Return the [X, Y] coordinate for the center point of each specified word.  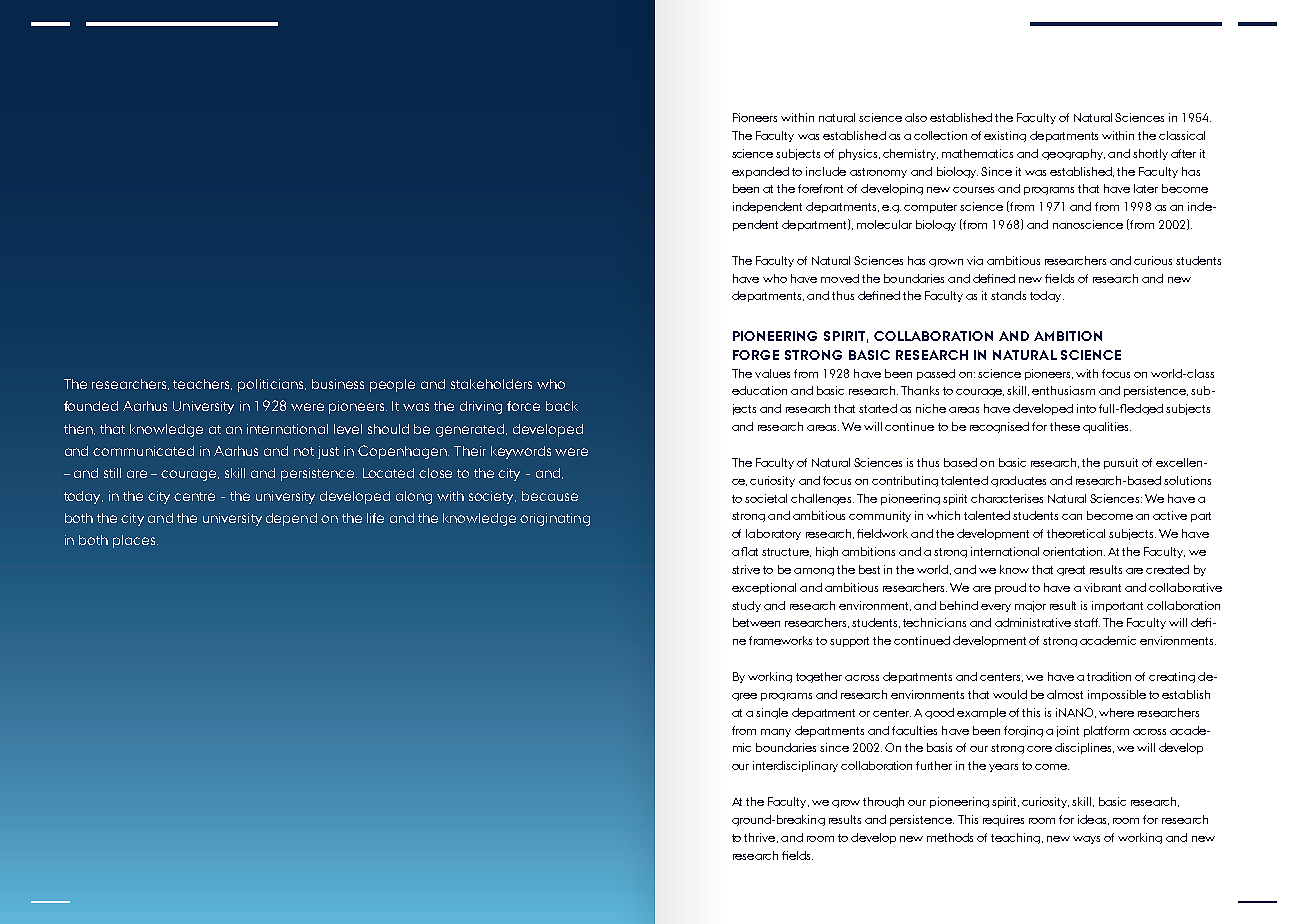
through [883, 802]
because [550, 496]
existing [1005, 136]
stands [1008, 295]
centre [194, 496]
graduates [1018, 481]
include [826, 171]
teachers [202, 384]
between [756, 622]
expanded [760, 172]
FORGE [756, 355]
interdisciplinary [795, 766]
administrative [1033, 622]
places [135, 541]
